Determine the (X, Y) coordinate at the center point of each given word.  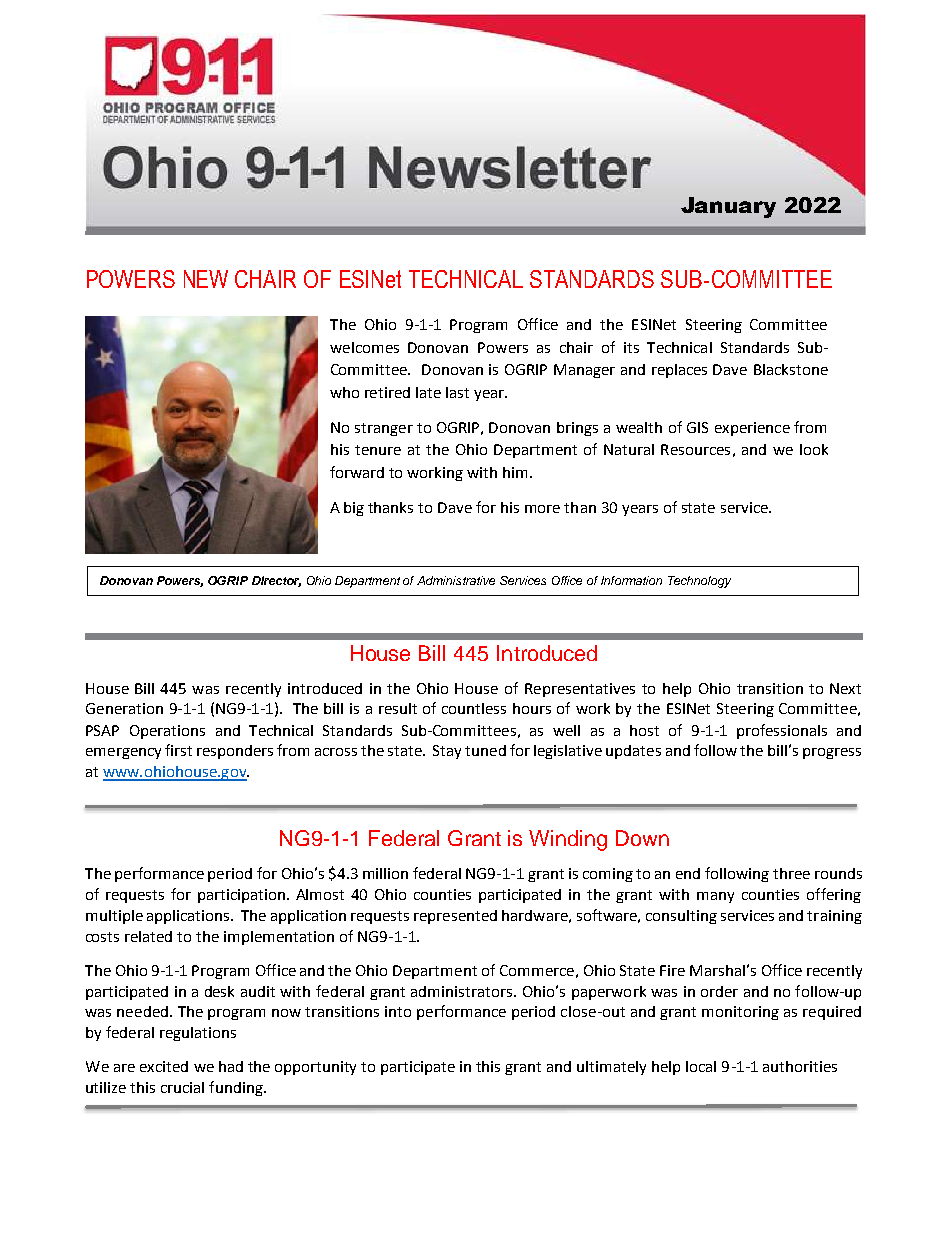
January (728, 207)
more (542, 509)
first (178, 750)
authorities (800, 1066)
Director (276, 581)
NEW (206, 279)
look (814, 449)
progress (832, 753)
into (398, 1011)
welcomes (364, 347)
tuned (485, 750)
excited (164, 1066)
